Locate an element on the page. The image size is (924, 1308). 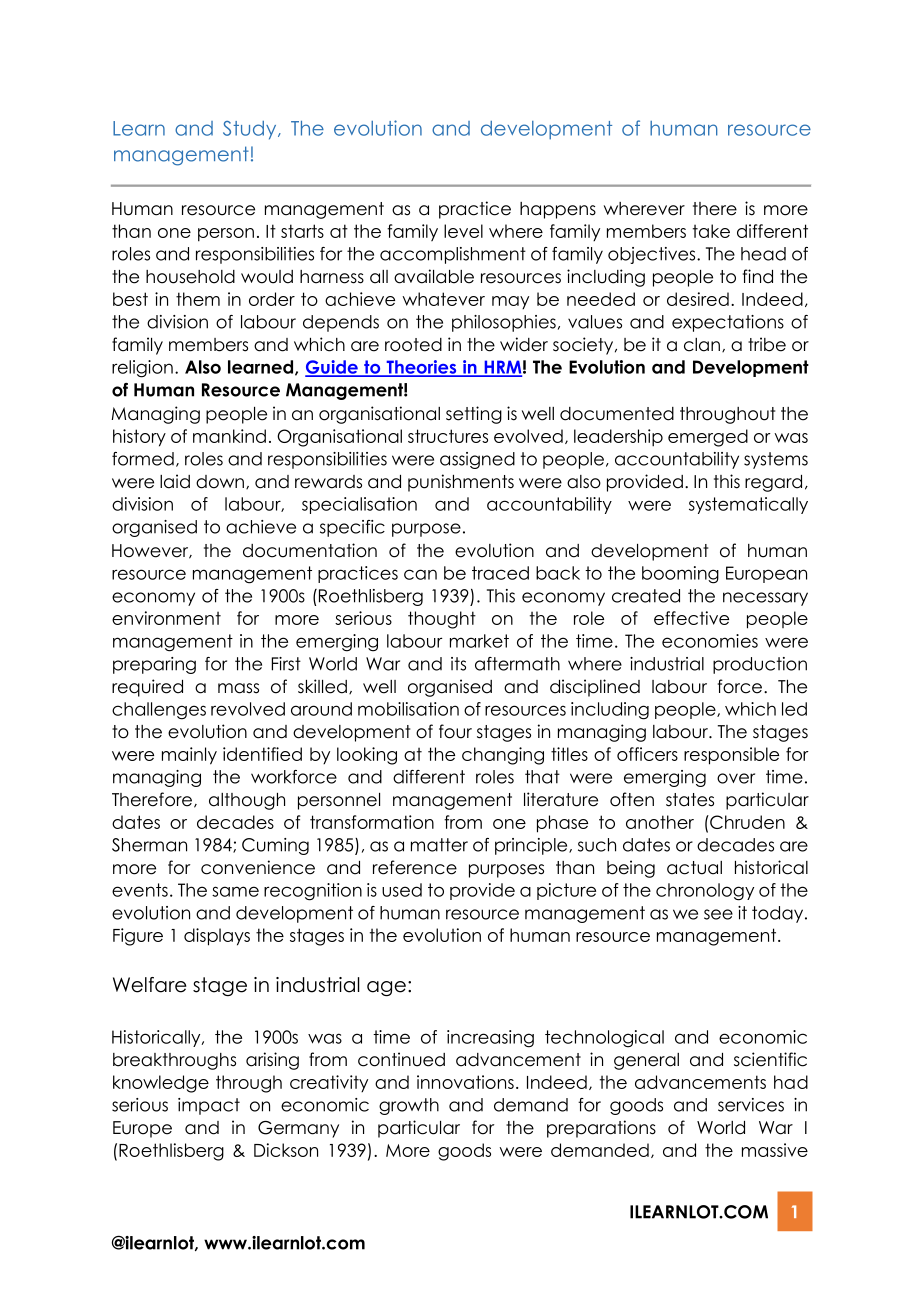
services is located at coordinates (751, 1105).
